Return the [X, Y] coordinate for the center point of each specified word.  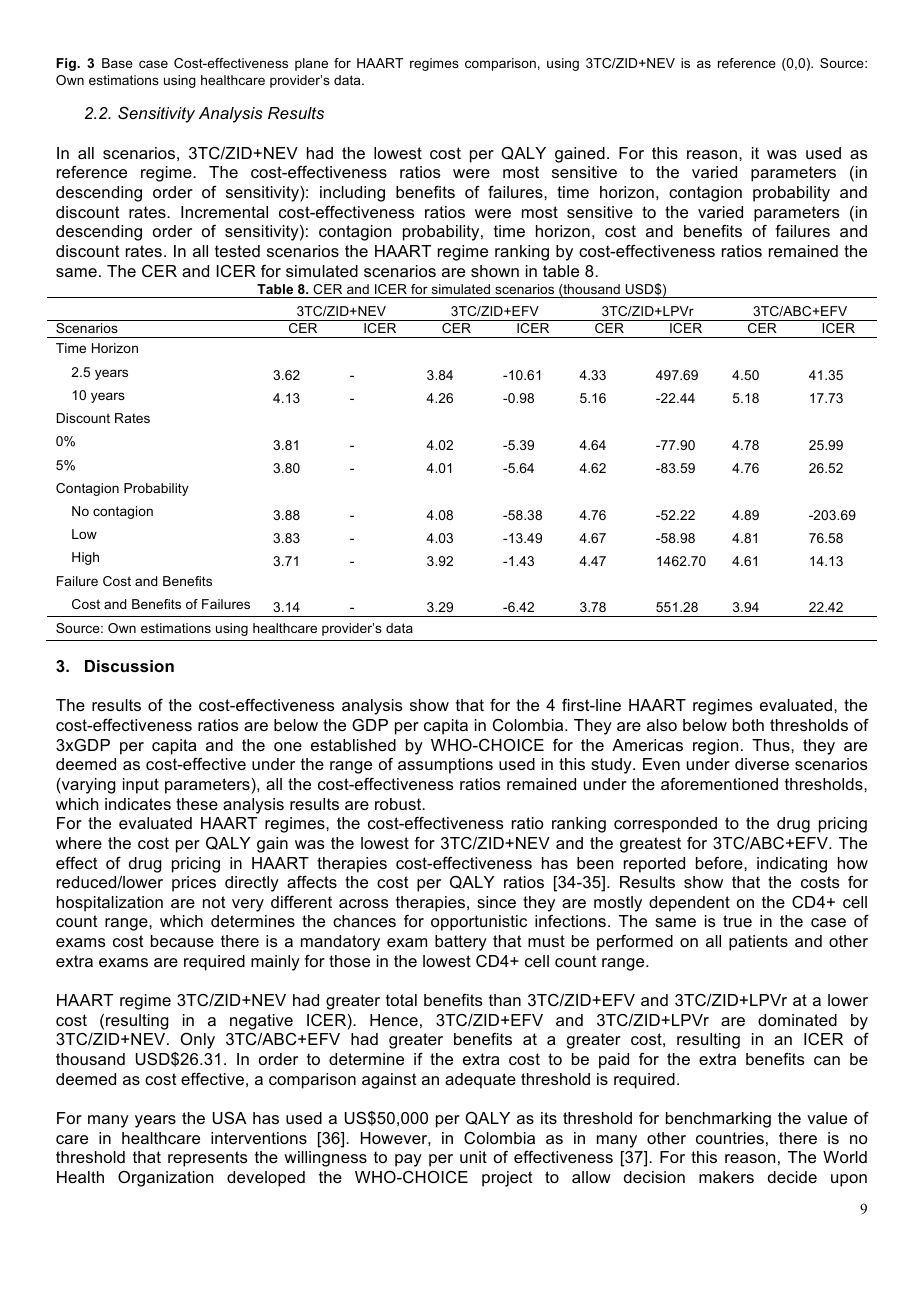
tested [237, 251]
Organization [165, 1178]
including [352, 194]
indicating [792, 865]
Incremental [224, 212]
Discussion [129, 666]
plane [311, 64]
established [353, 745]
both [748, 725]
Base [117, 63]
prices [194, 884]
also [662, 725]
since [496, 902]
